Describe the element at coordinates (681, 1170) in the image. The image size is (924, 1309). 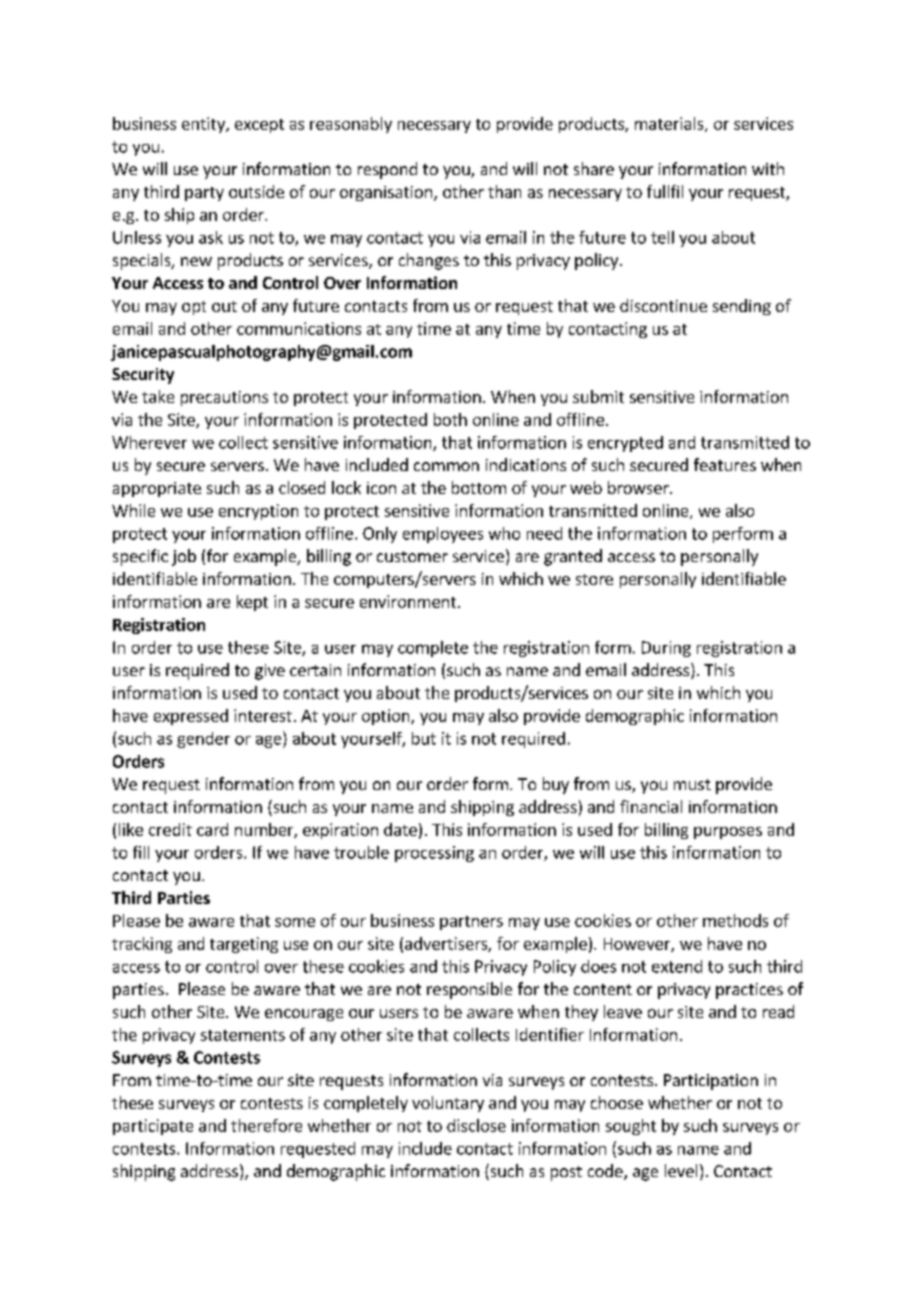
I see `level` at that location.
